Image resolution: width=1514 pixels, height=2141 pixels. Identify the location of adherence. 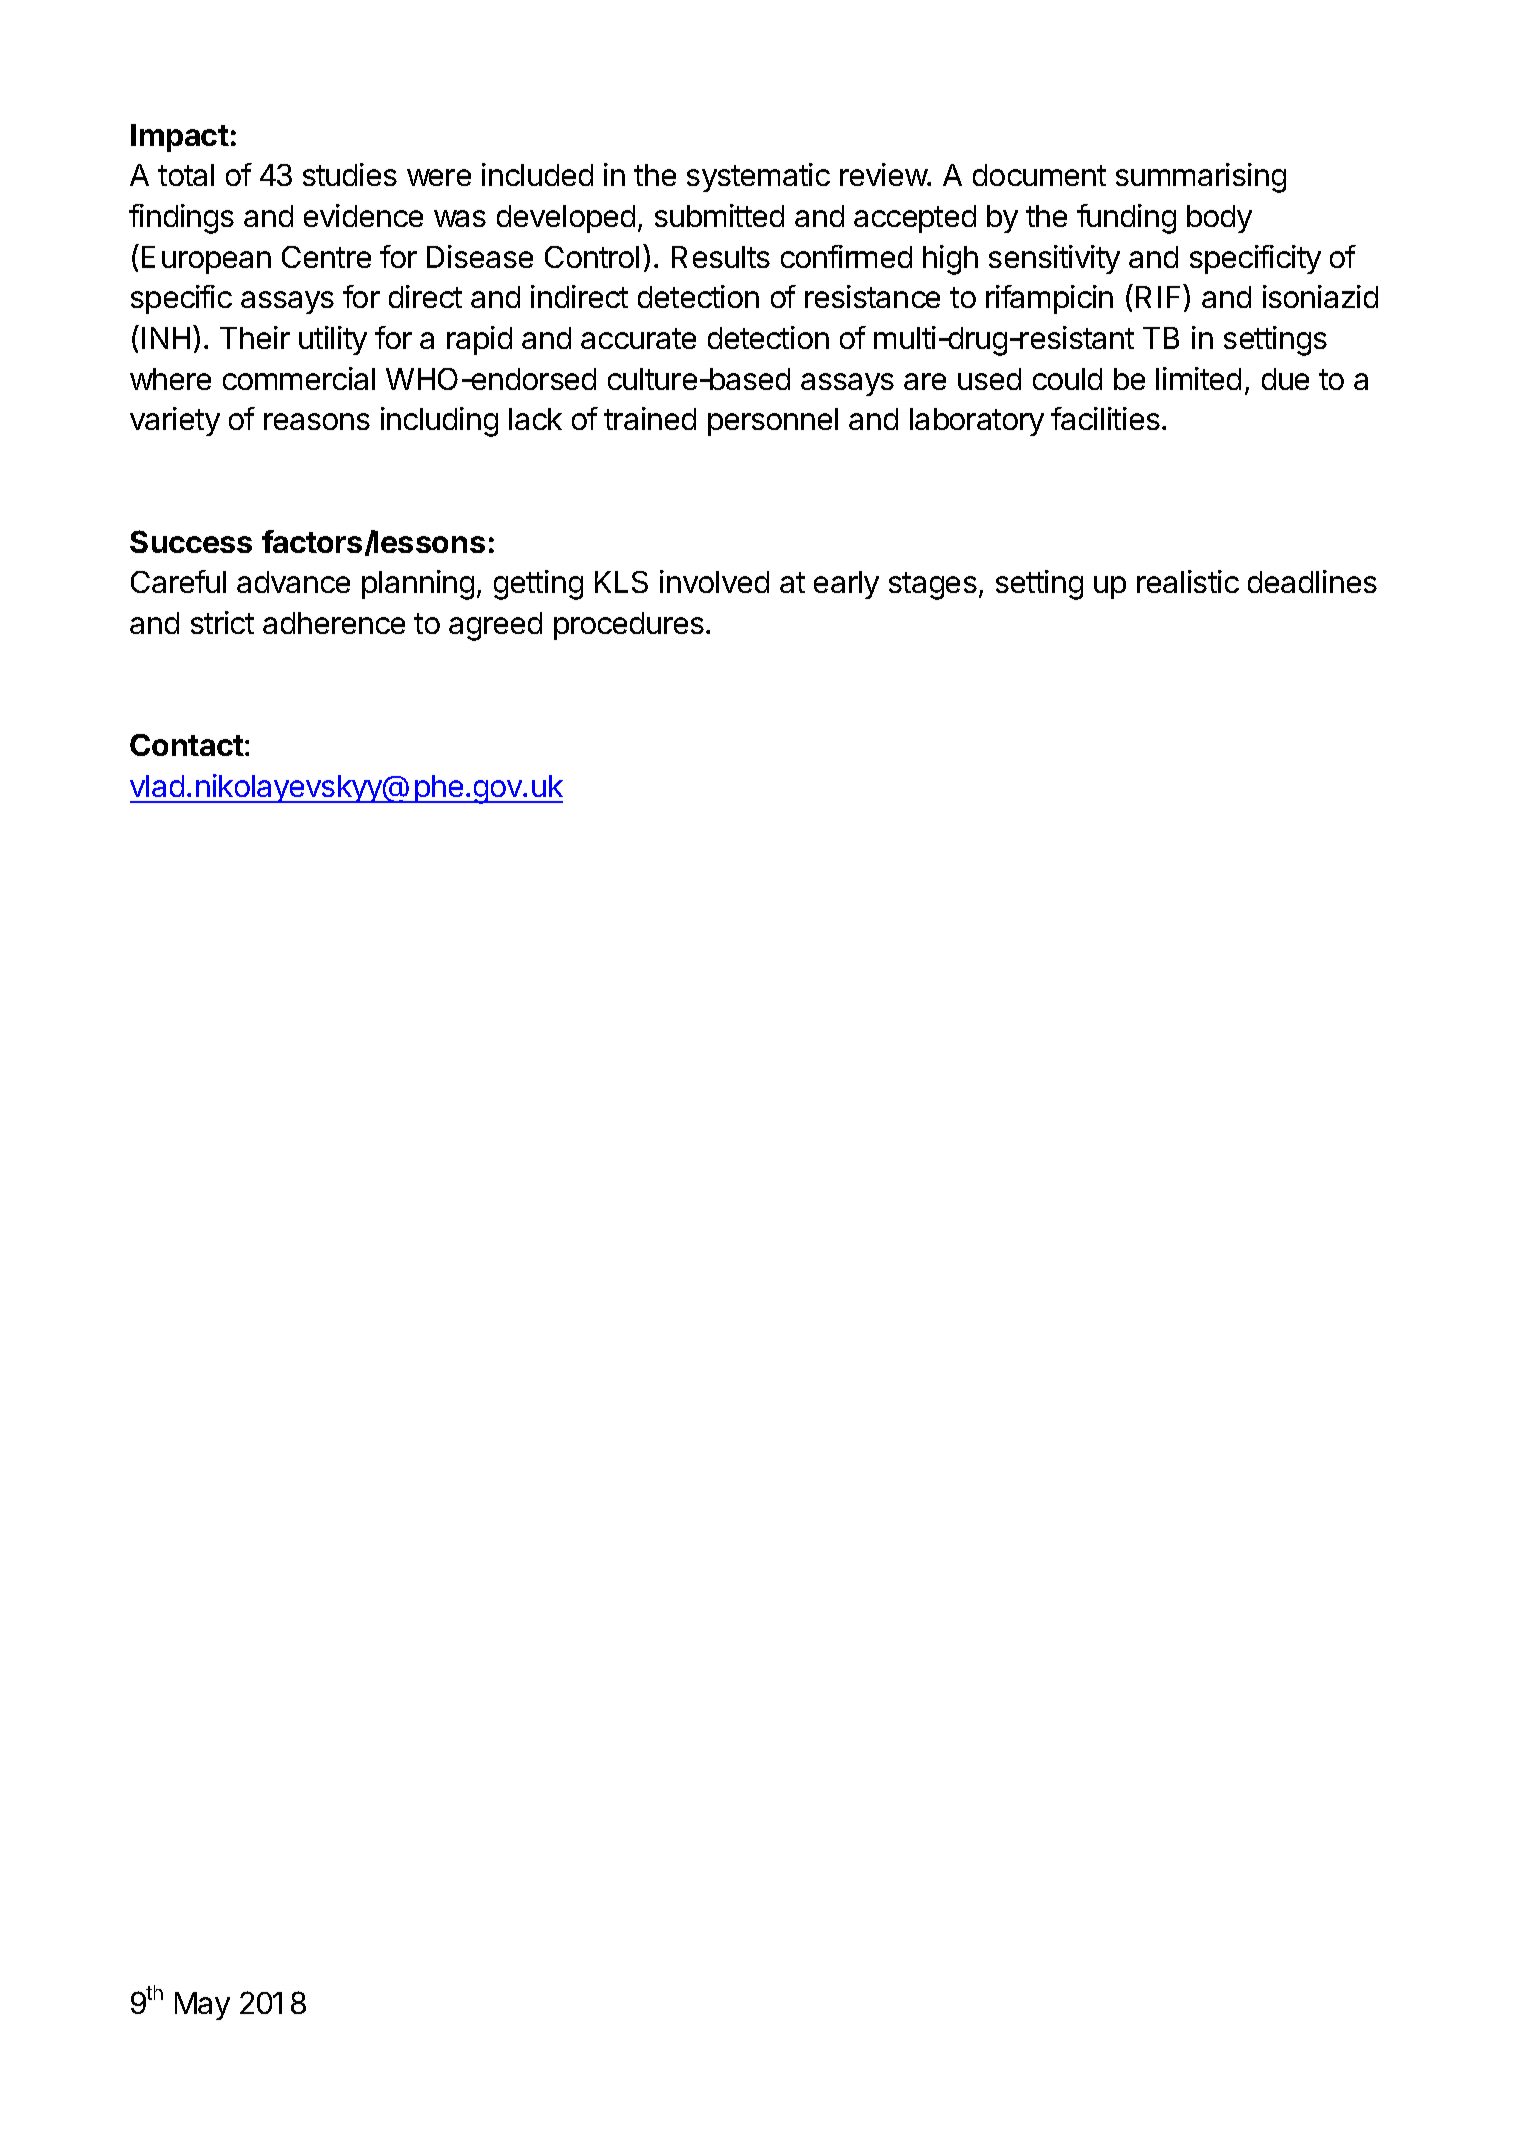
(334, 623).
